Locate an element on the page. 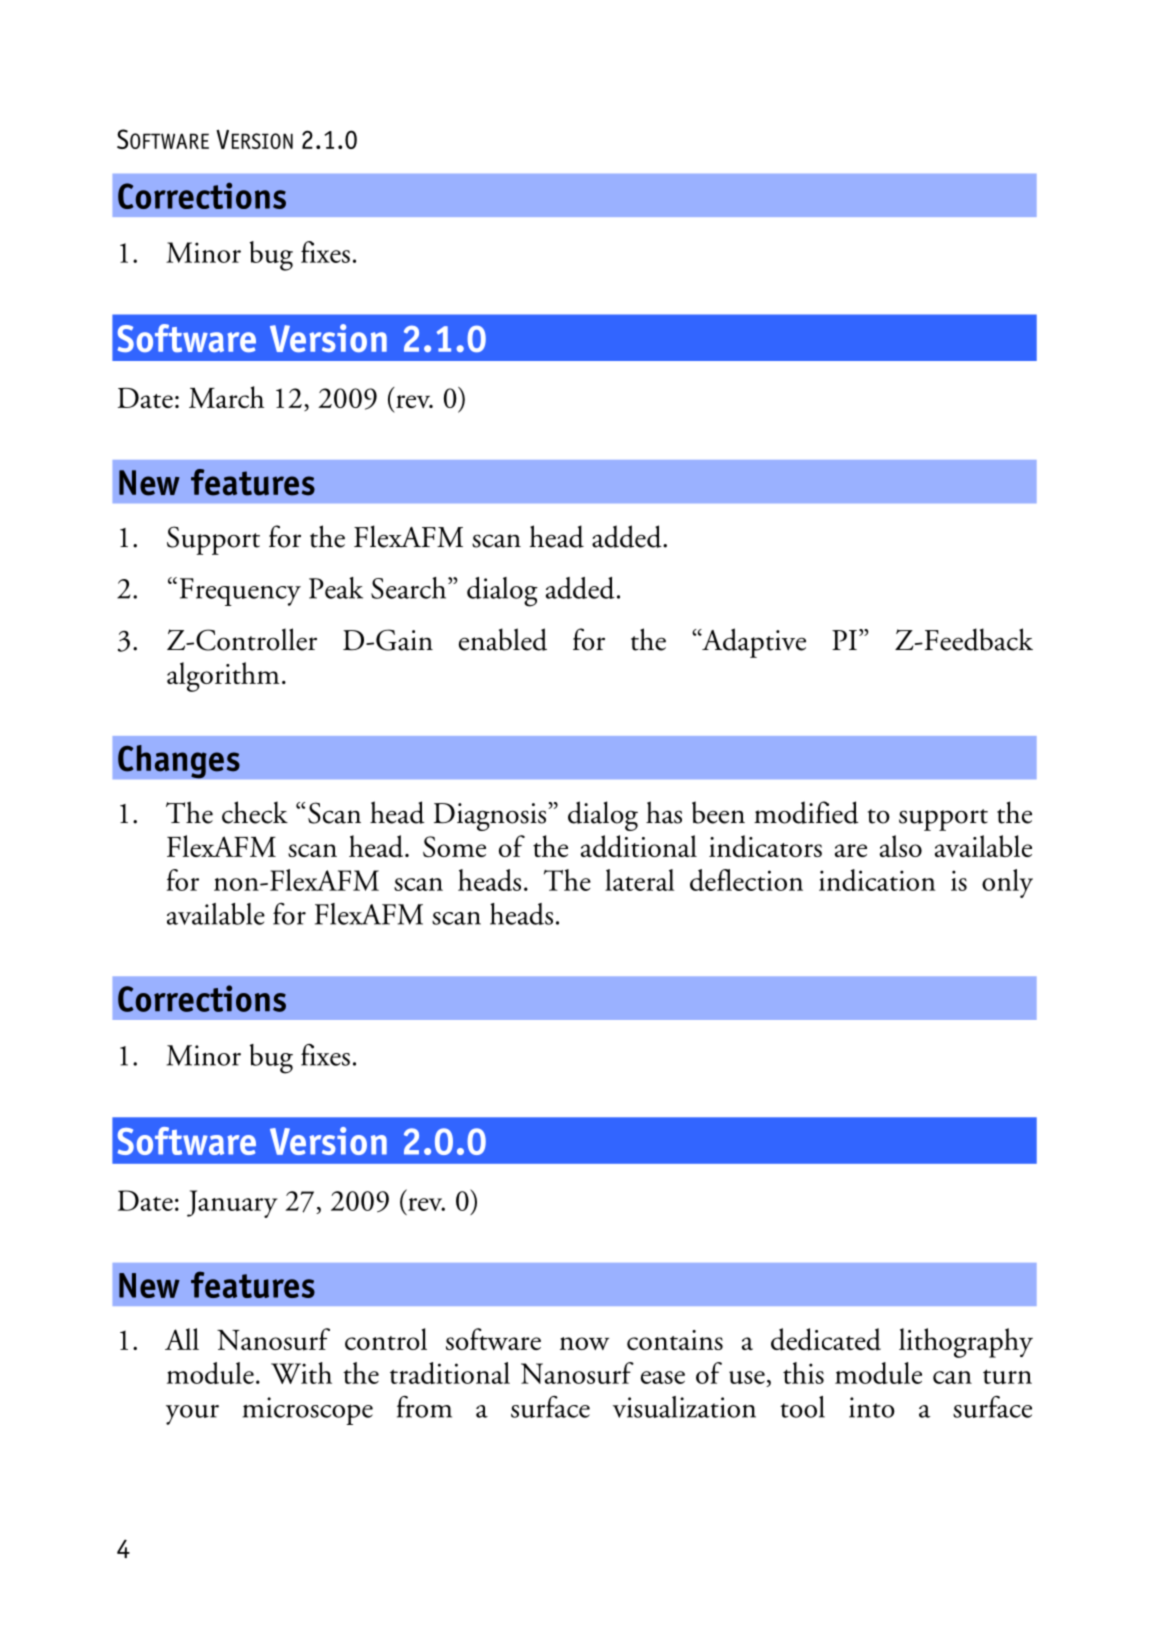  Search is located at coordinates (410, 588).
